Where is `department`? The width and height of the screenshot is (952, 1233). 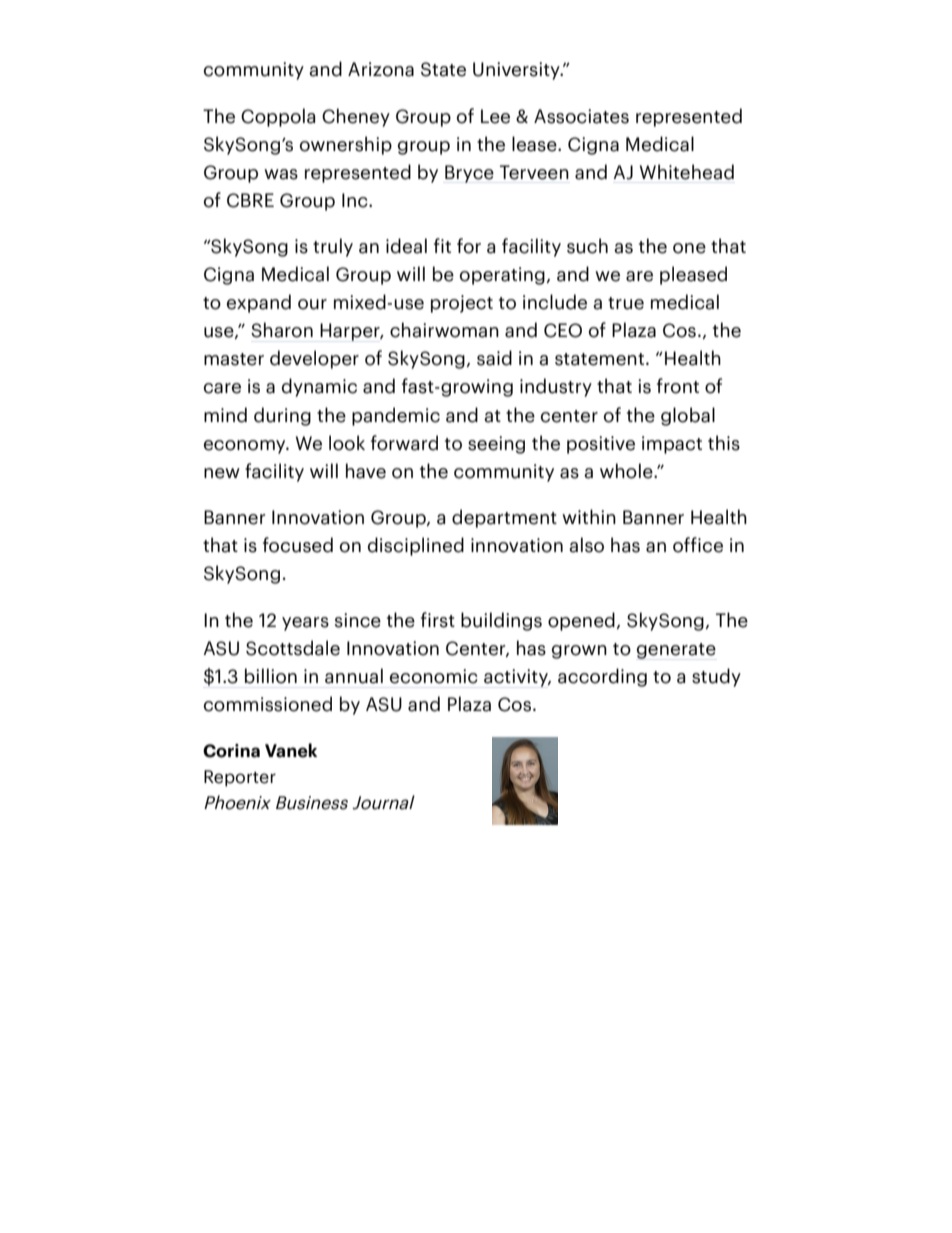
department is located at coordinates (504, 518).
